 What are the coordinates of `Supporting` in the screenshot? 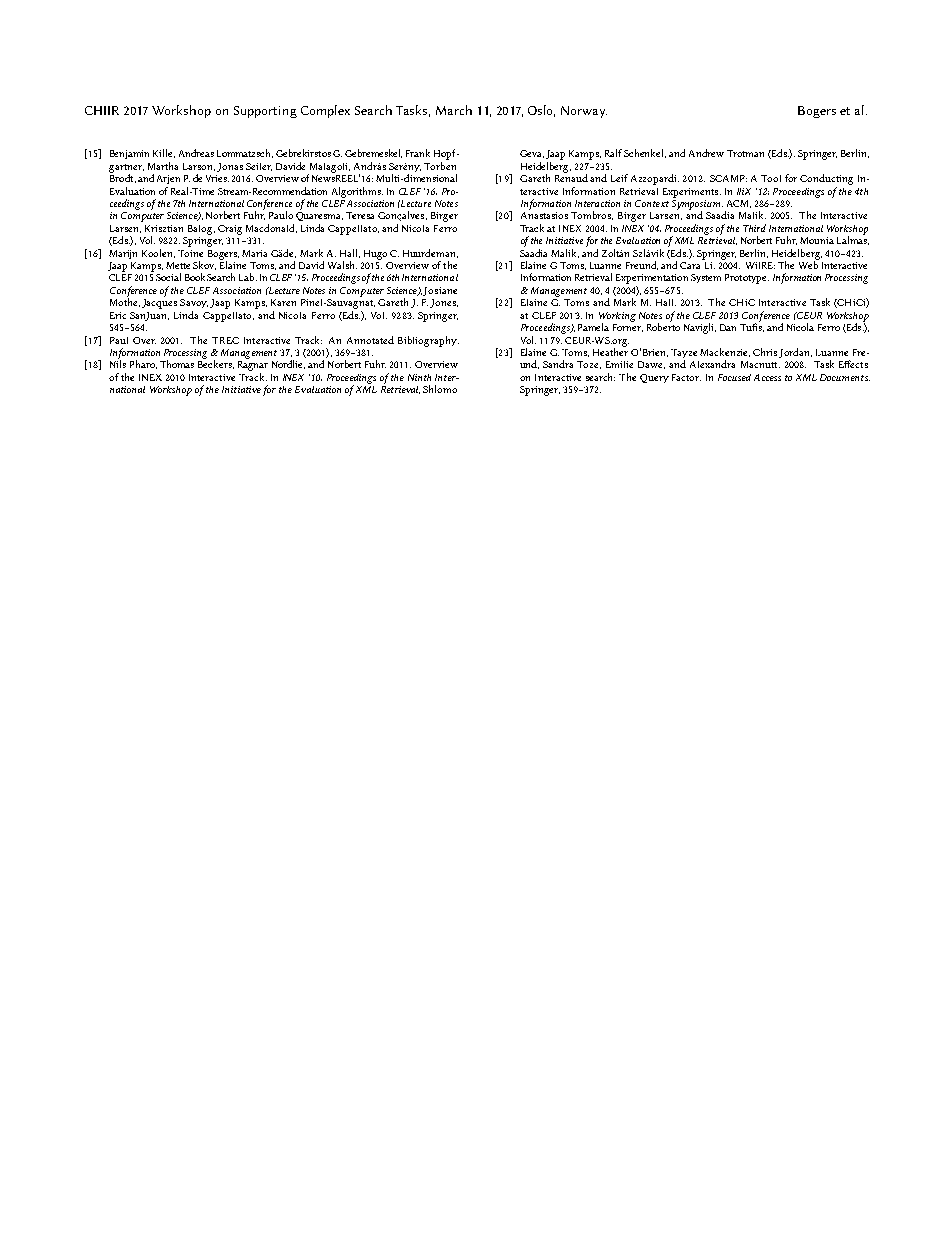 It's located at (265, 112).
